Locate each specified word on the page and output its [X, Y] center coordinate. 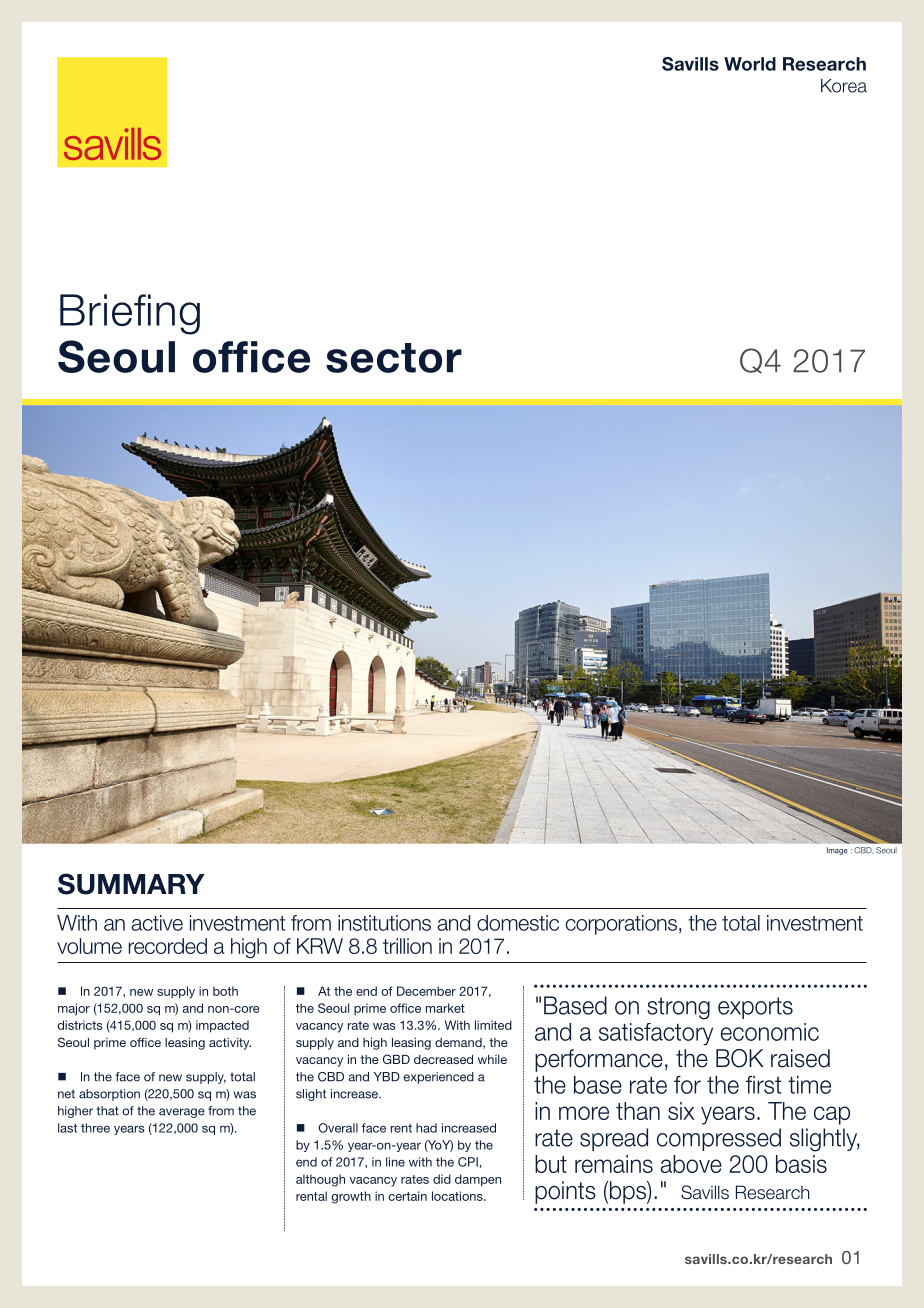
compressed [719, 1139]
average [182, 1113]
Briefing [130, 314]
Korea [844, 86]
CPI [468, 1162]
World [750, 64]
